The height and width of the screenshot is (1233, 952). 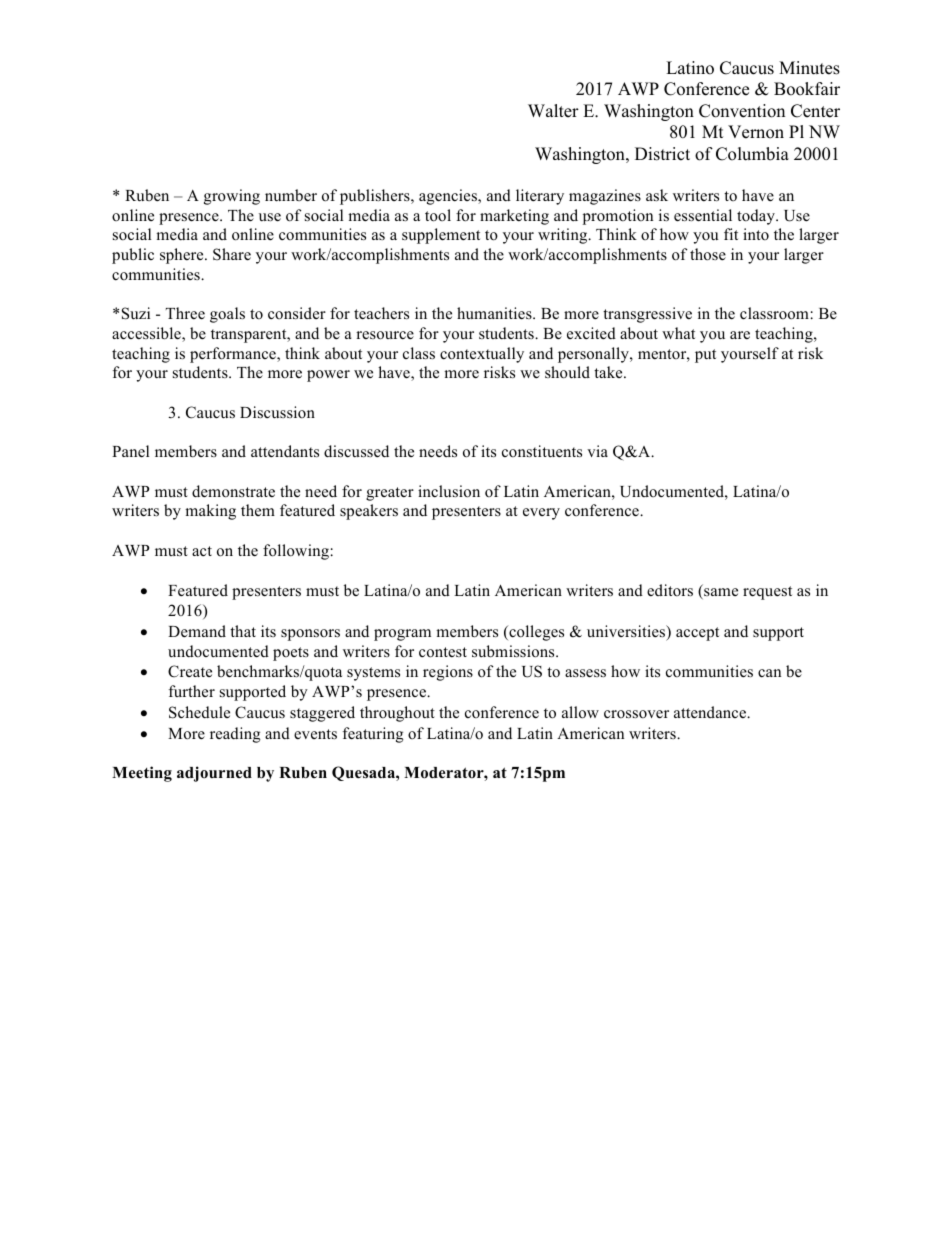 I want to click on featuring, so click(x=373, y=735).
